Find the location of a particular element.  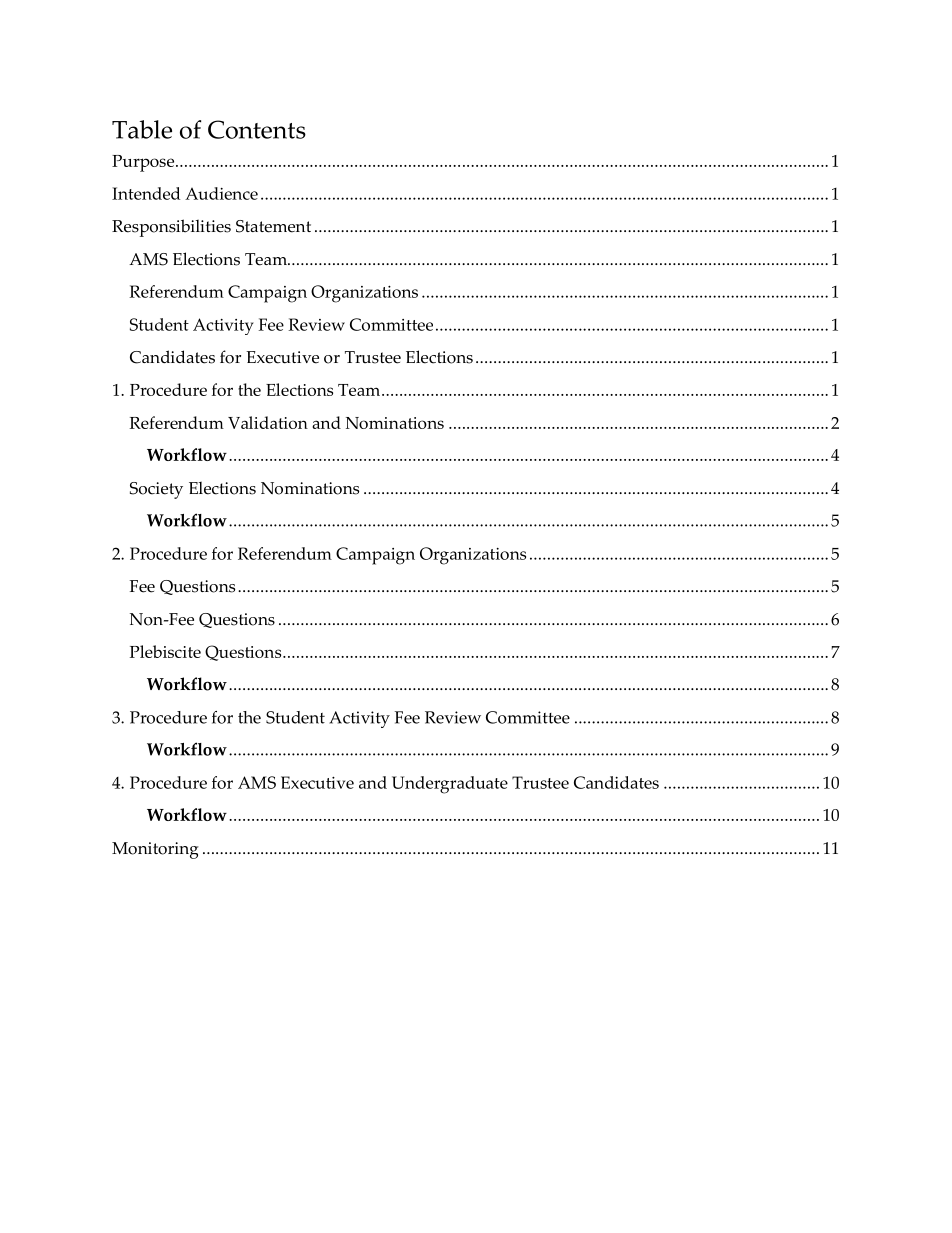

Undergraduate is located at coordinates (450, 785).
